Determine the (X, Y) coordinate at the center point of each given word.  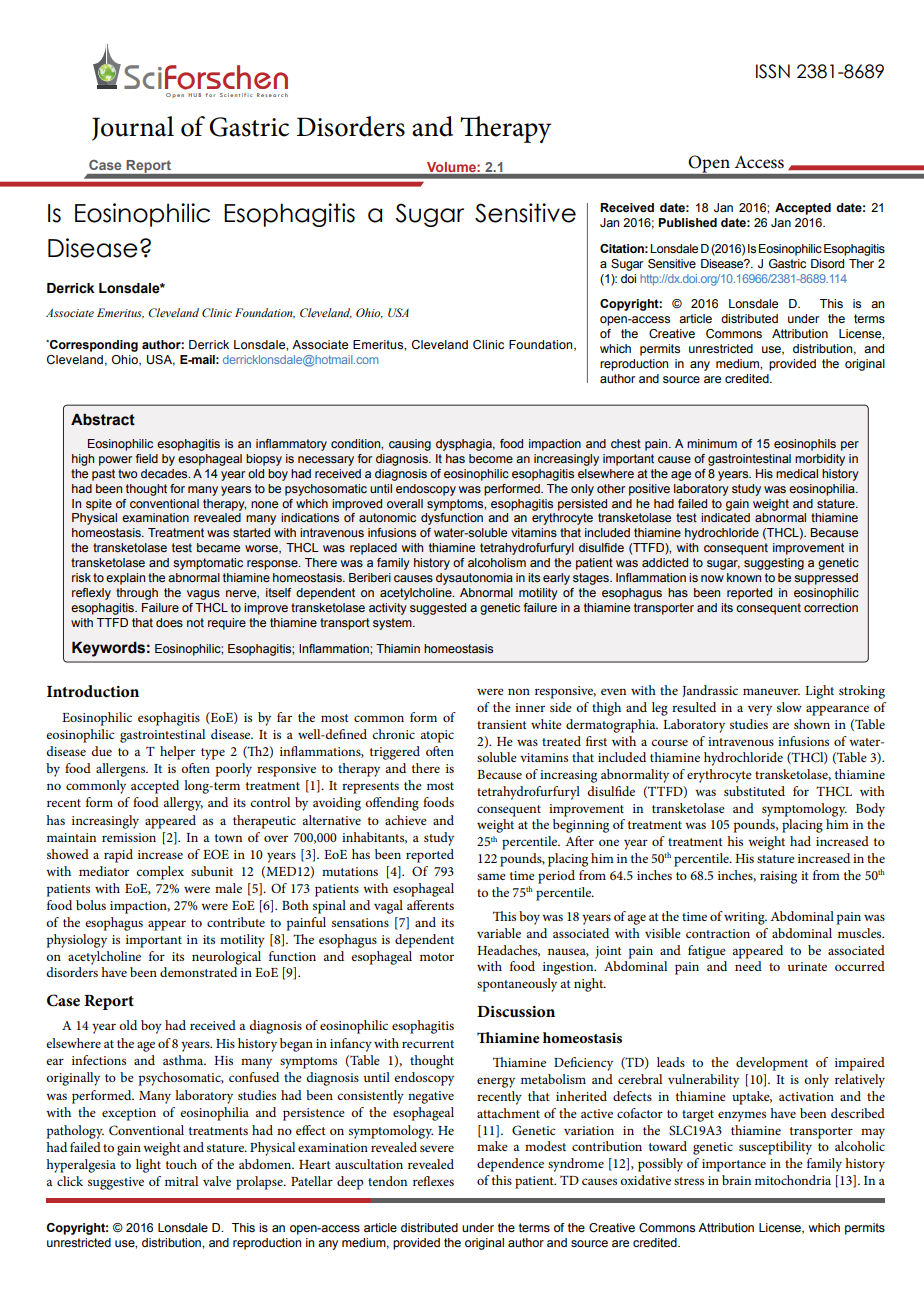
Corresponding (92, 346)
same (491, 876)
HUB (194, 95)
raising (778, 877)
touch (181, 1164)
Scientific (236, 95)
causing (410, 445)
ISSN (773, 71)
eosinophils (805, 445)
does (169, 622)
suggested (438, 609)
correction (831, 607)
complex (160, 873)
